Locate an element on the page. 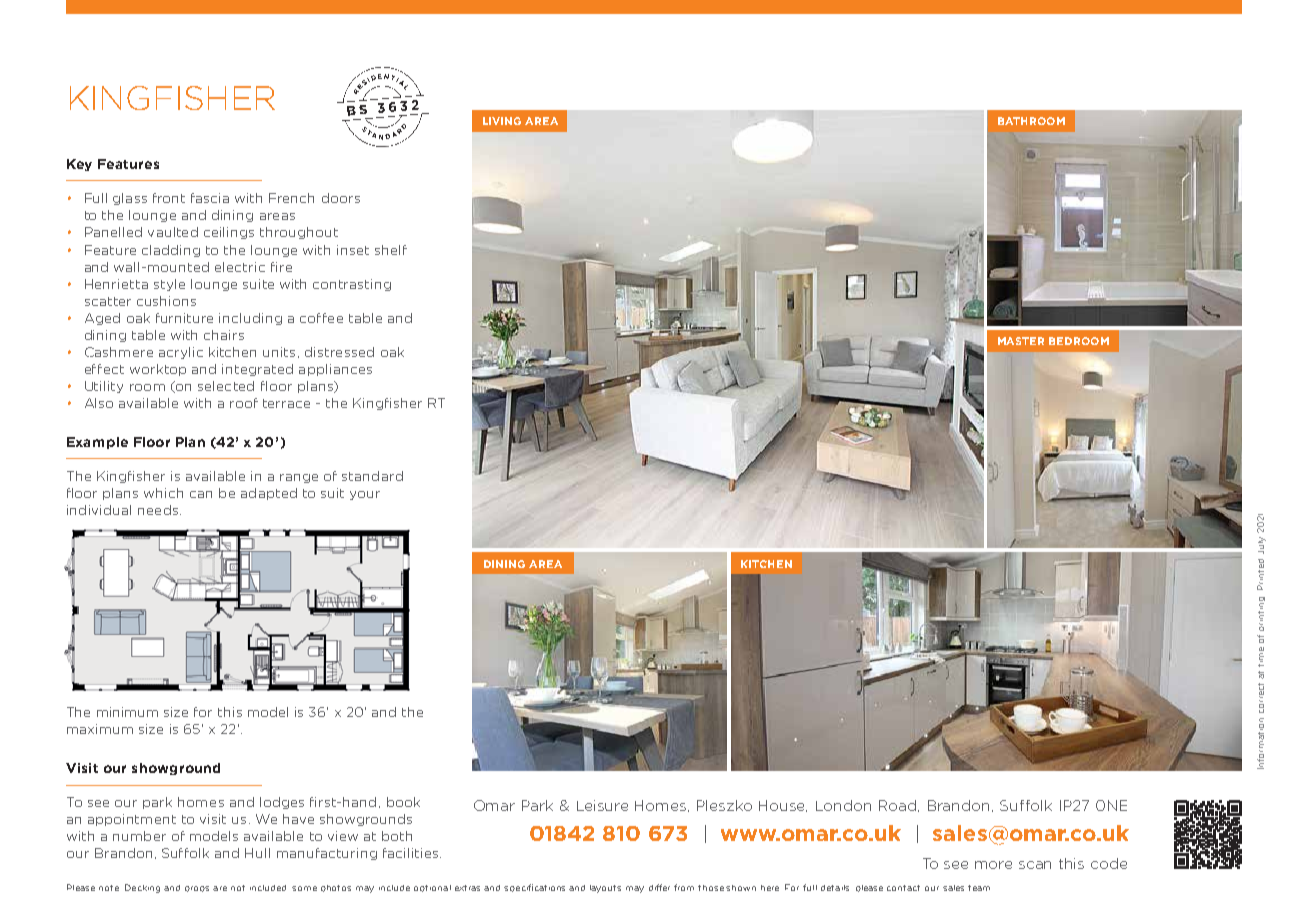 The image size is (1308, 924). LIVING is located at coordinates (502, 121).
